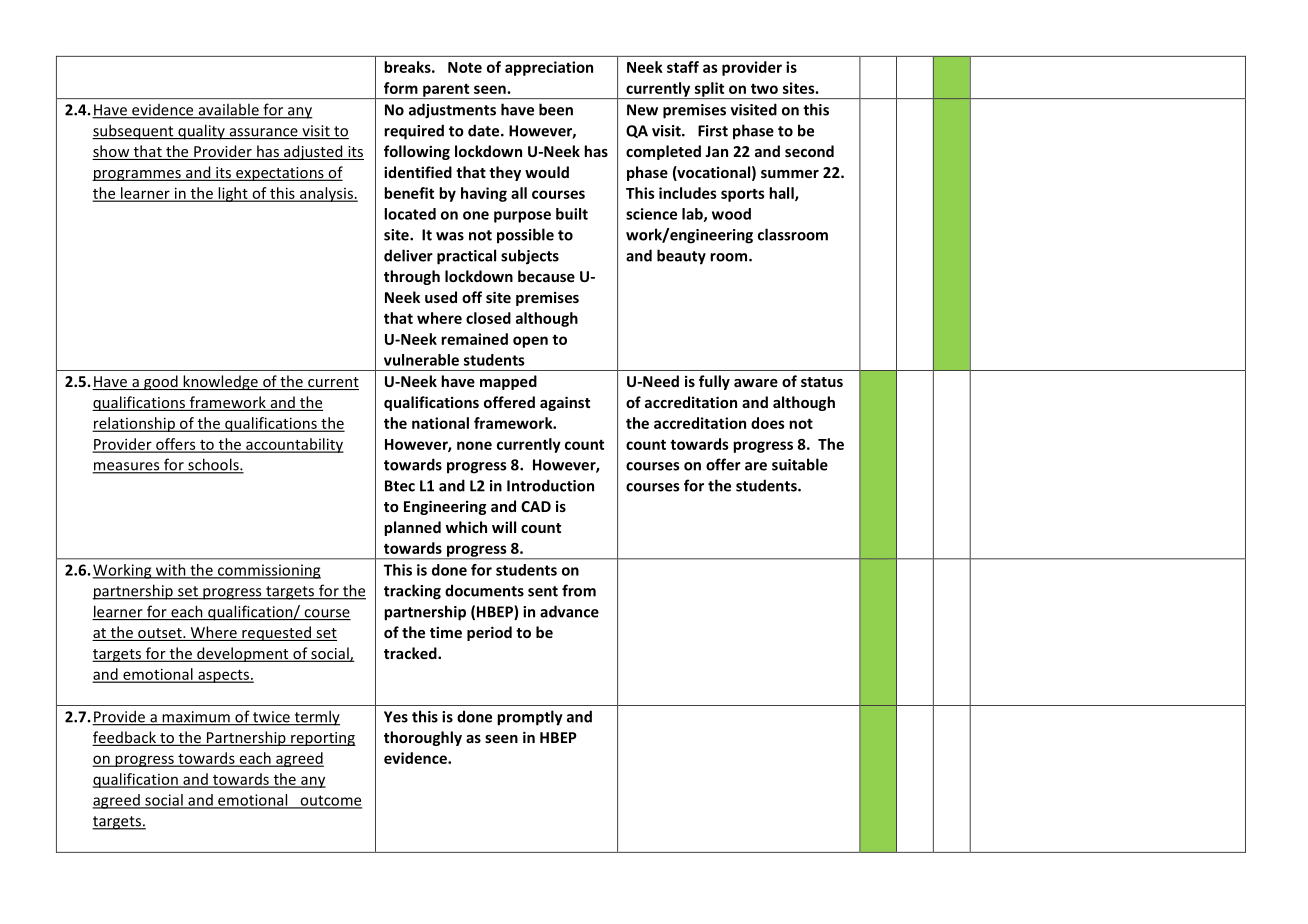 This screenshot has width=1308, height=924. Describe the element at coordinates (213, 465) in the screenshot. I see `schools` at that location.
